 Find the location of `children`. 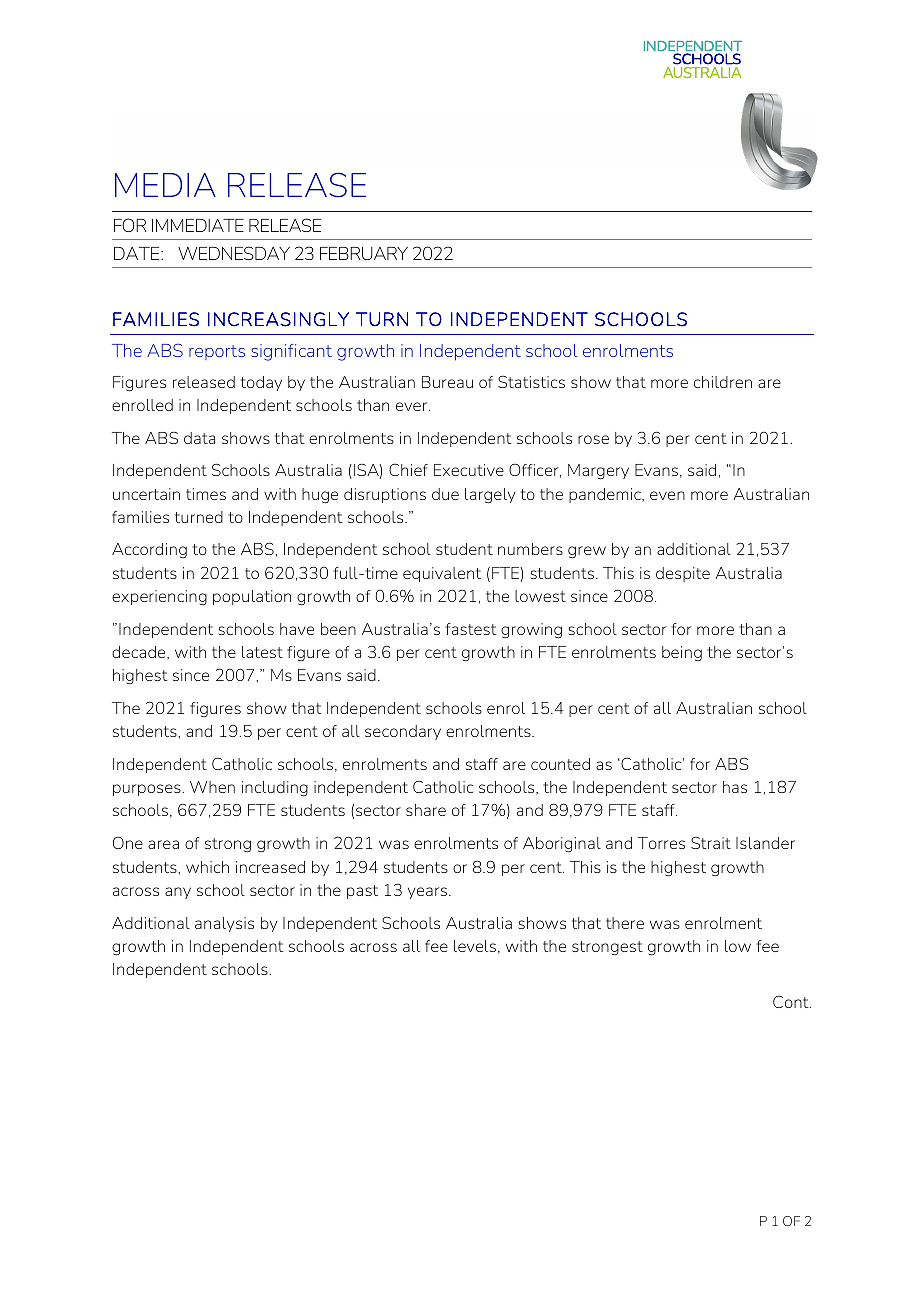

children is located at coordinates (723, 382).
